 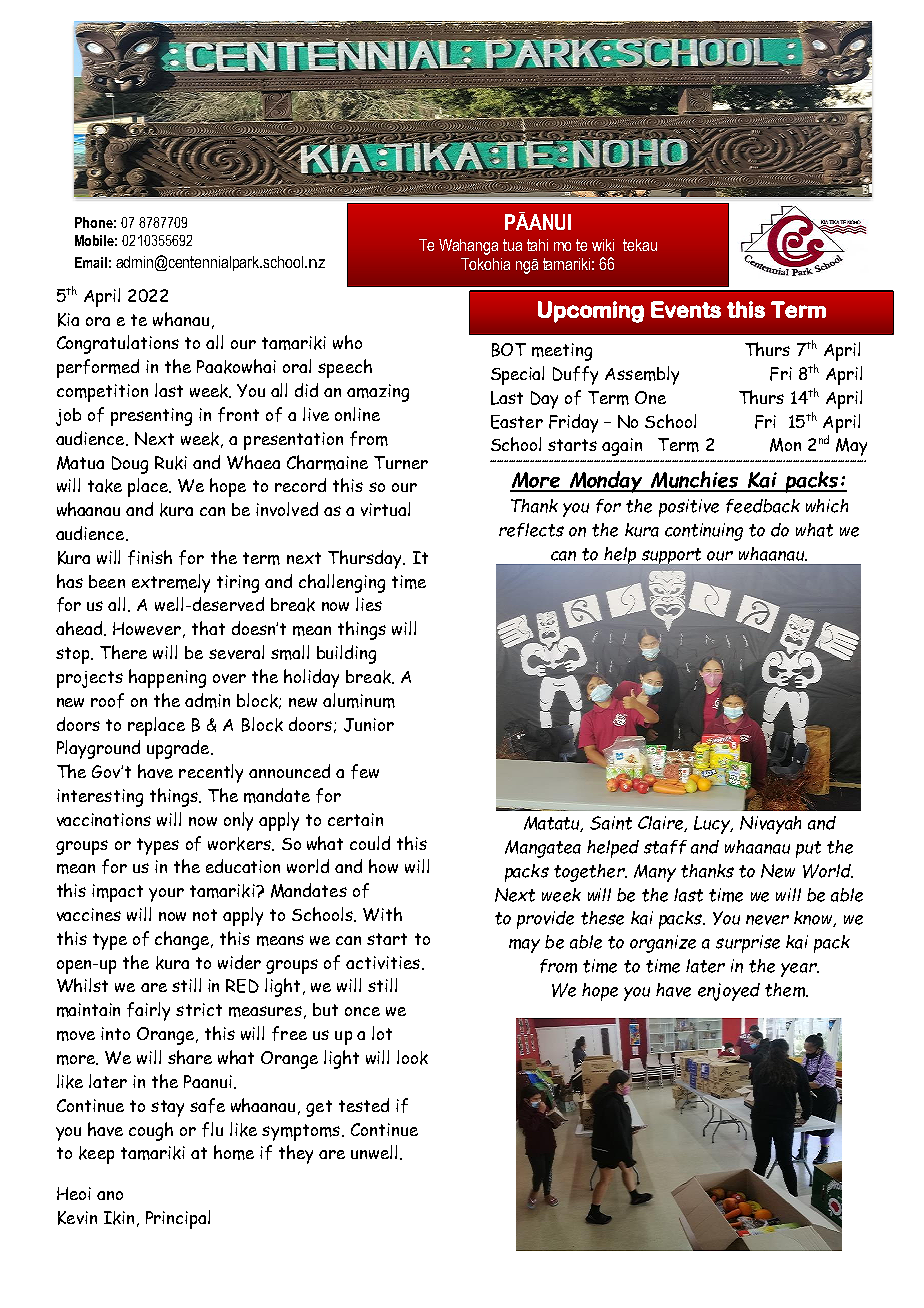 What do you see at coordinates (364, 1105) in the screenshot?
I see `tested` at bounding box center [364, 1105].
